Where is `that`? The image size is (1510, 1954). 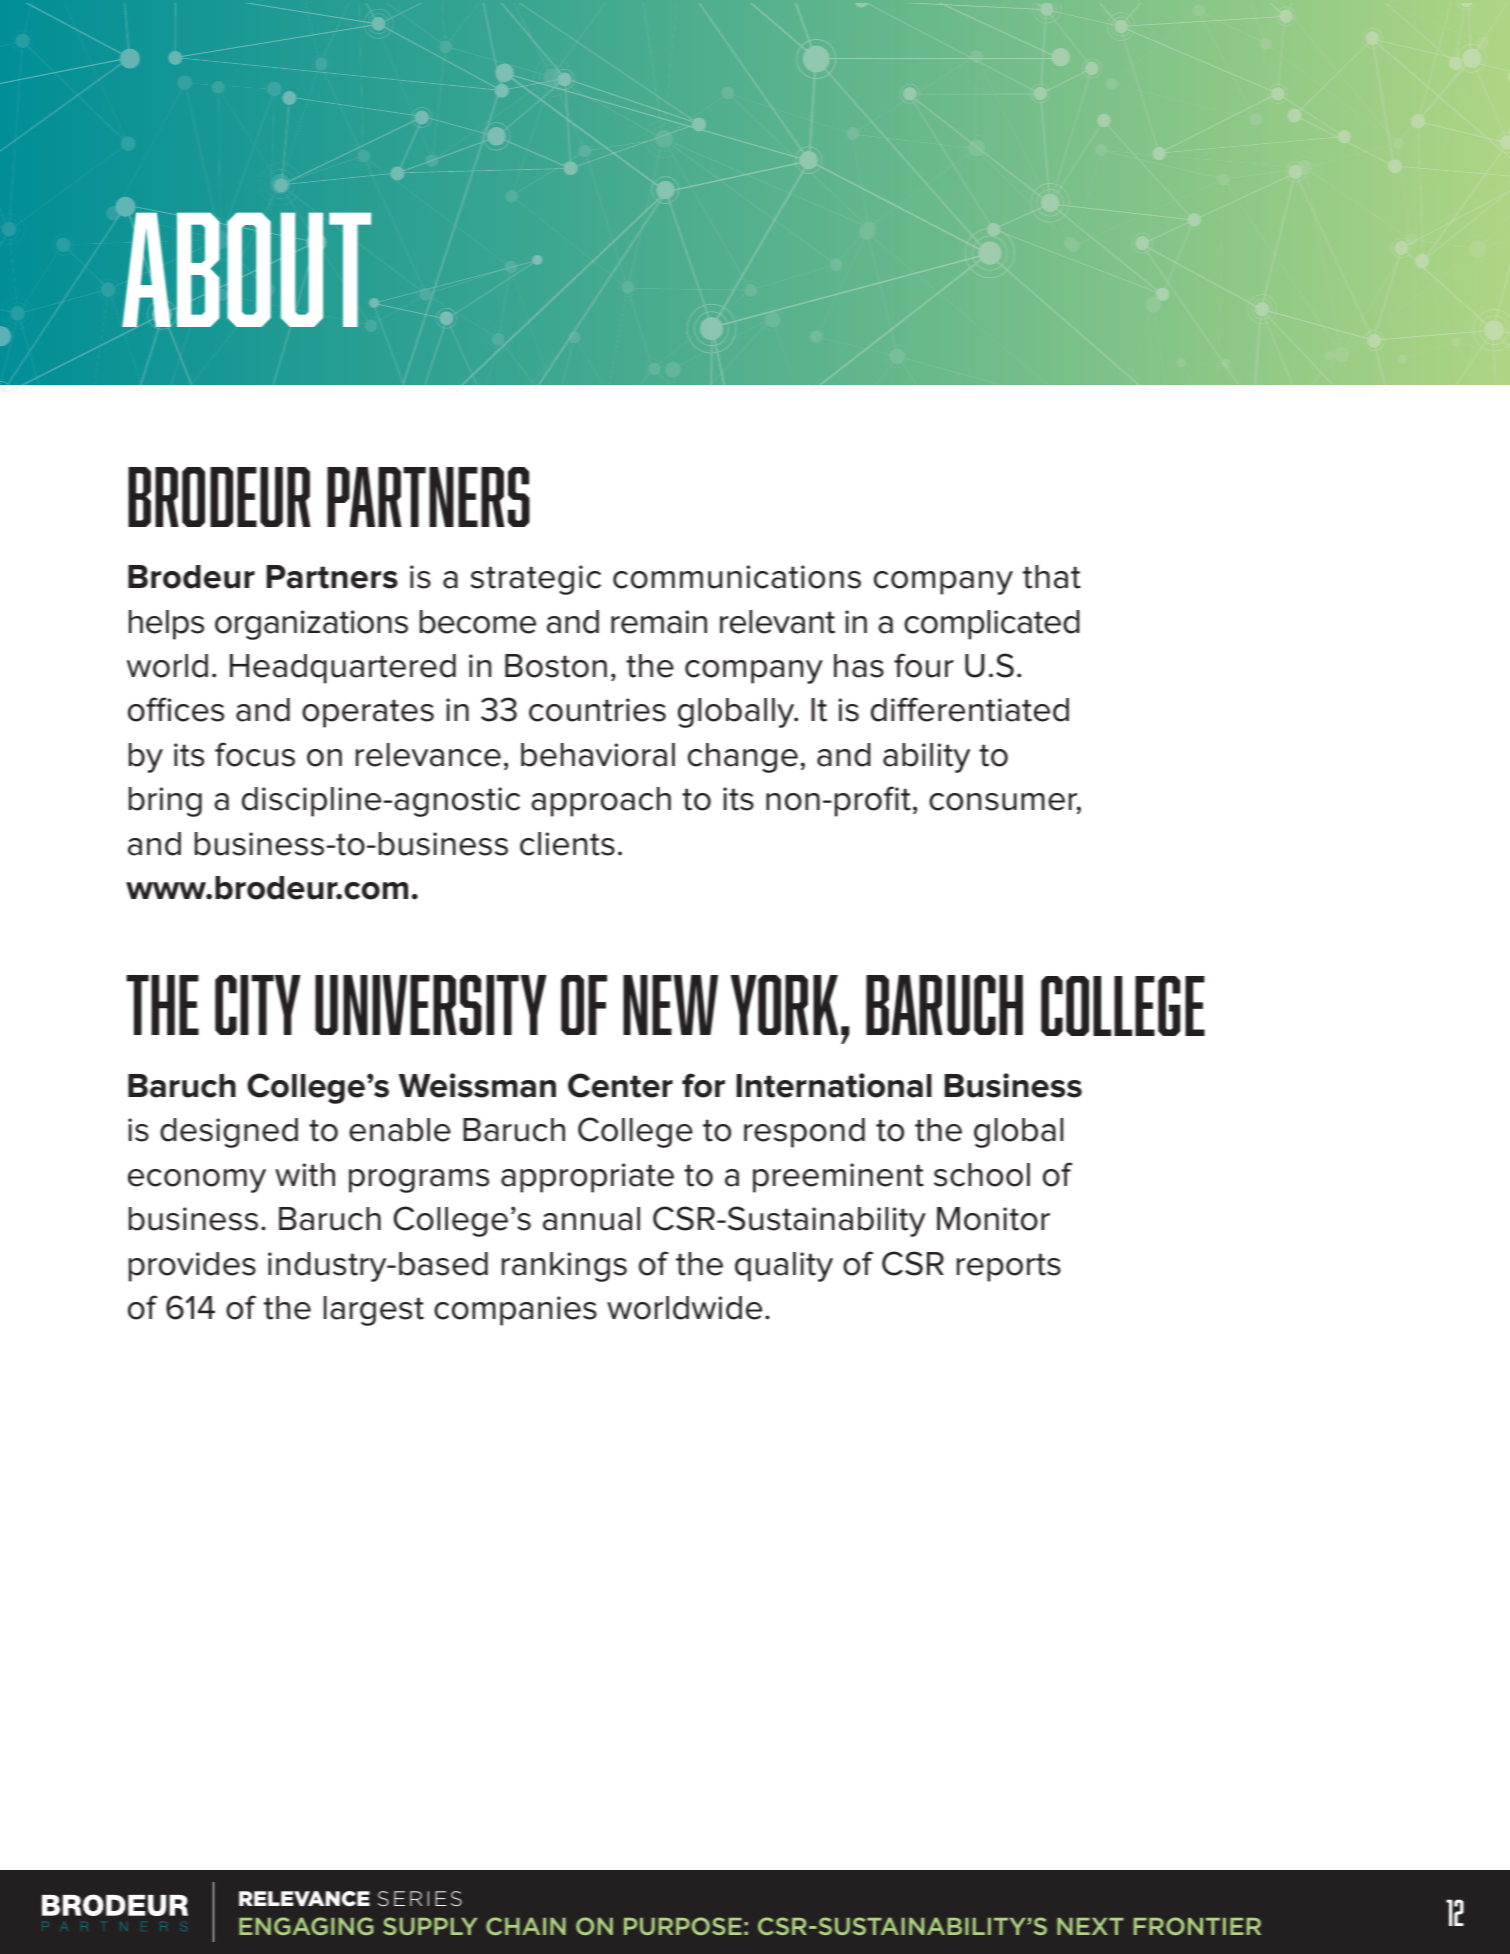
that is located at coordinates (1052, 577).
